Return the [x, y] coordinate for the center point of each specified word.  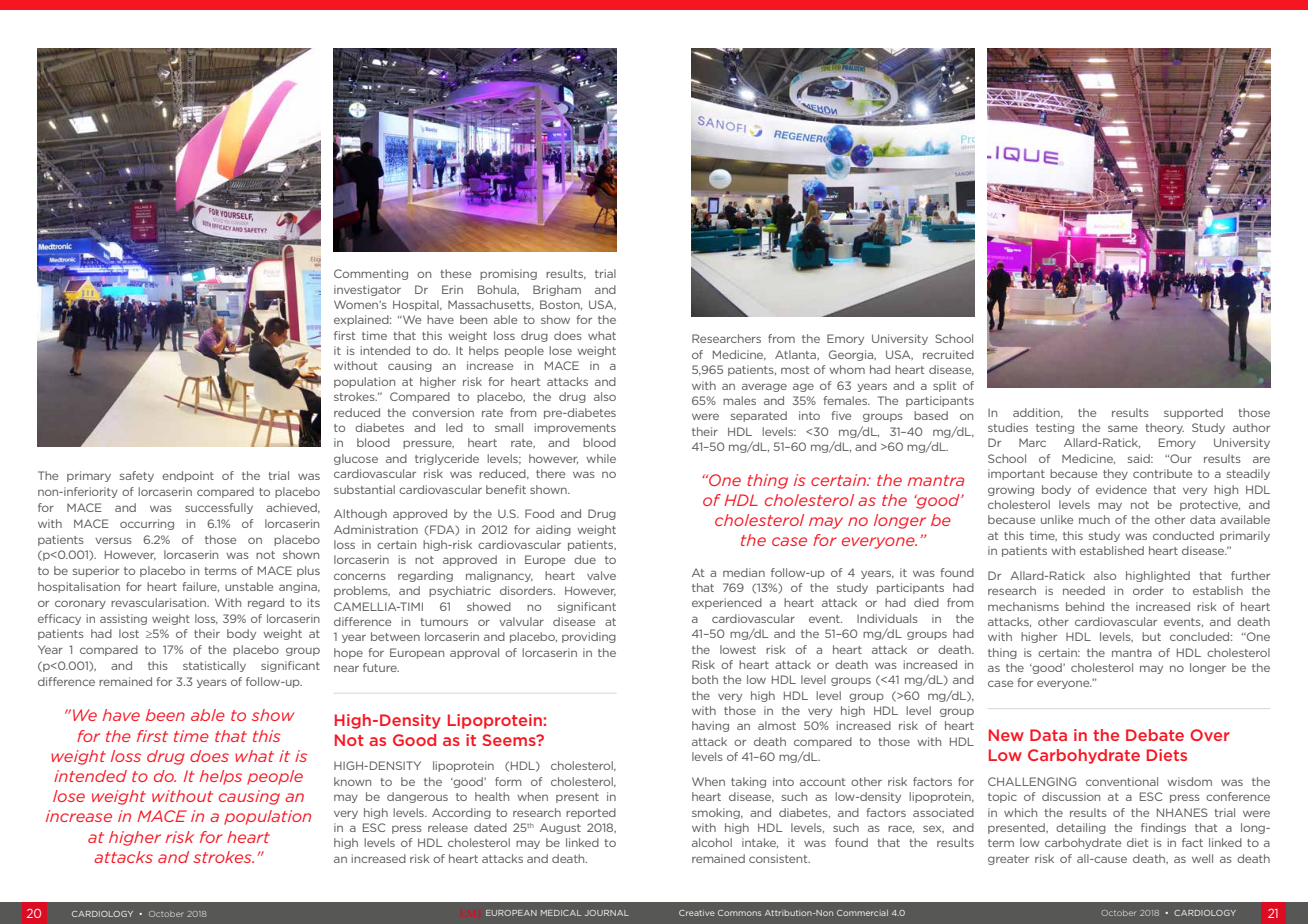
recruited [948, 354]
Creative [697, 913]
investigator [367, 290]
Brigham [557, 290]
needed [1084, 590]
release [448, 827]
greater [1008, 860]
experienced [727, 603]
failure [200, 587]
